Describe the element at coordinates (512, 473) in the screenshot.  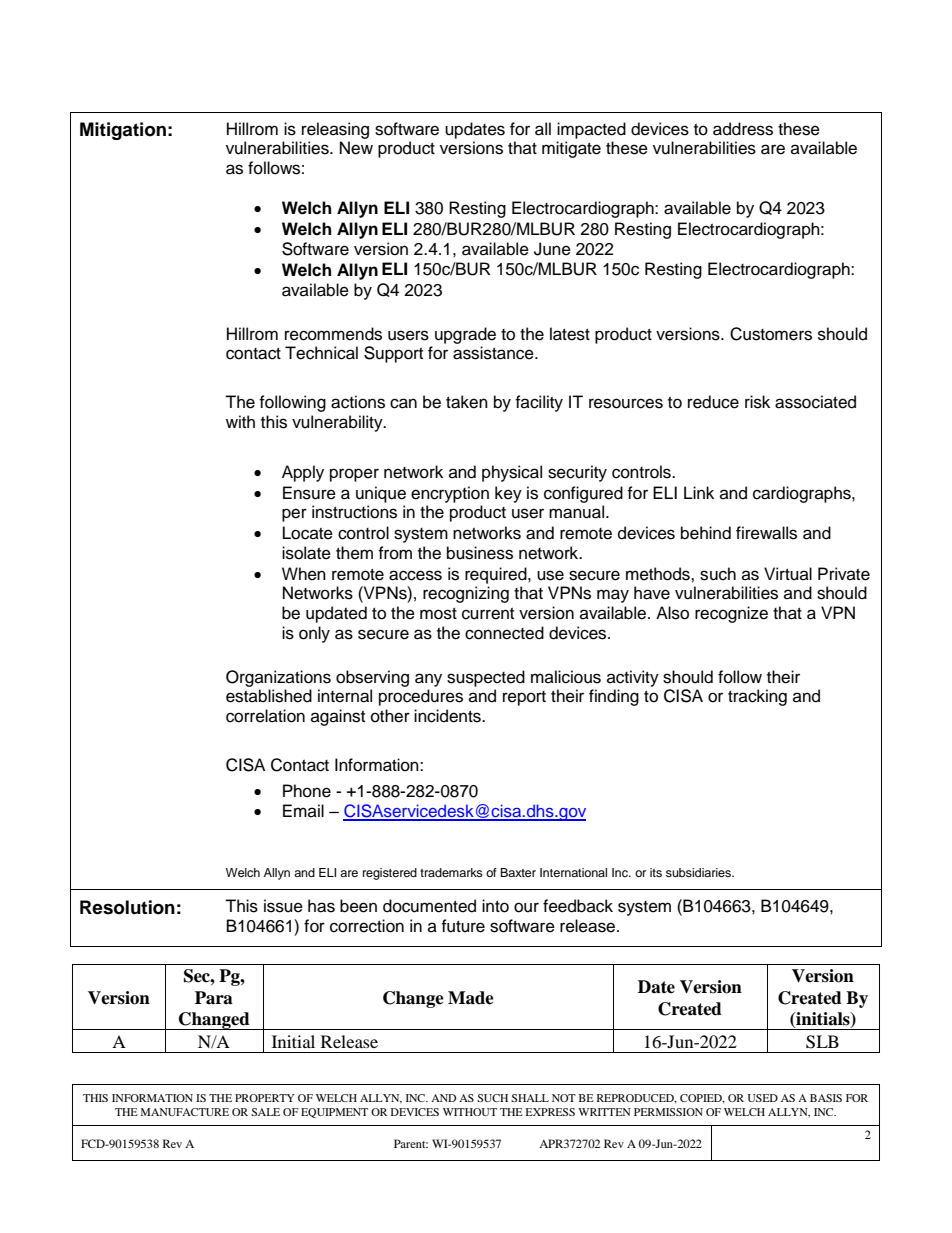
I see `physical` at that location.
